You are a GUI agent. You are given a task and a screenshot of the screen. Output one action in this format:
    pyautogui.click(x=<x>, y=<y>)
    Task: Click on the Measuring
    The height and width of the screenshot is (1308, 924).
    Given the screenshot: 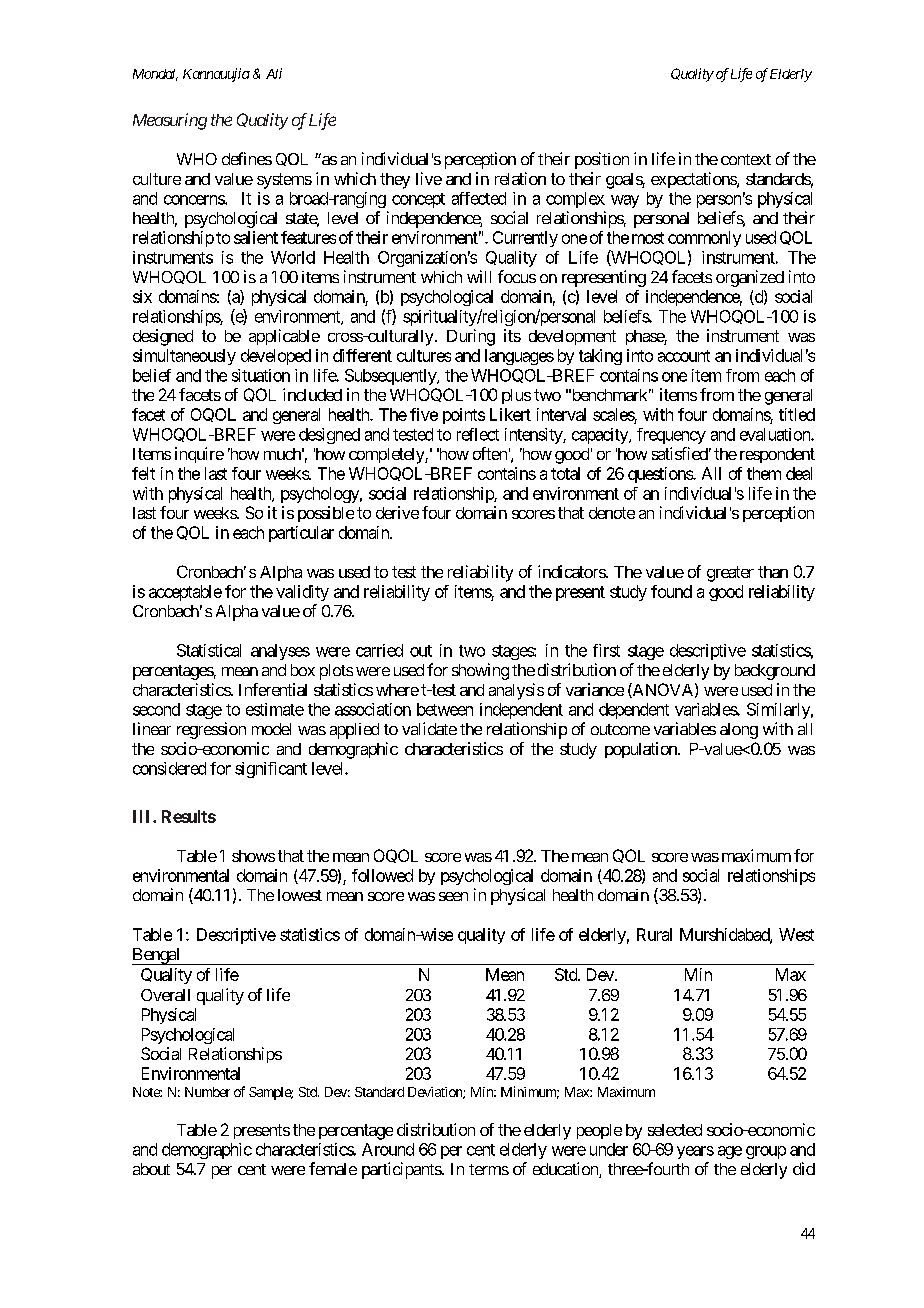 What is the action you would take?
    pyautogui.click(x=170, y=121)
